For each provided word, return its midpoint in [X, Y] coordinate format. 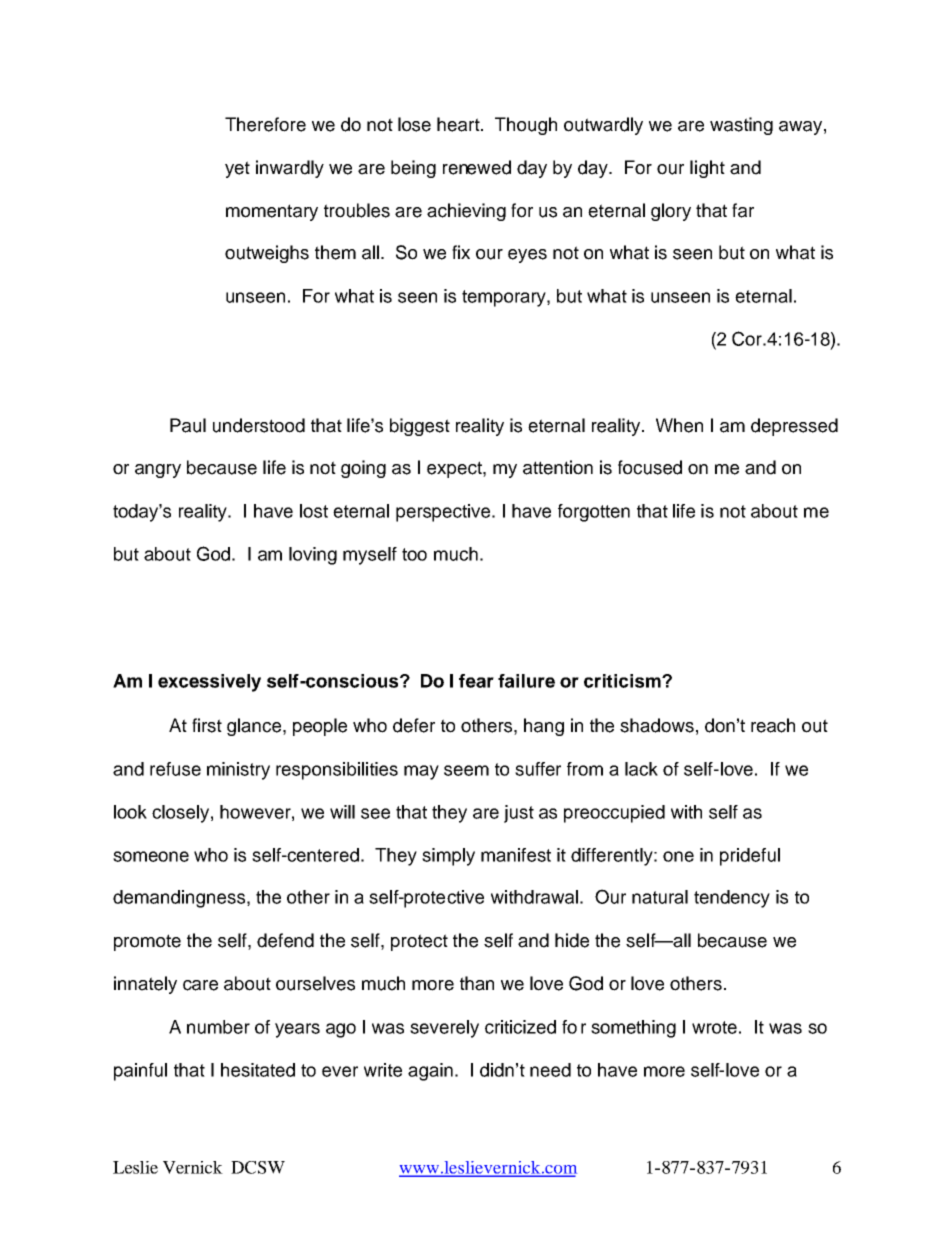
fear [476, 681]
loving [313, 556]
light [707, 169]
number [218, 1027]
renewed [477, 167]
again [430, 1072]
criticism [623, 681]
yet [237, 169]
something [633, 1029]
